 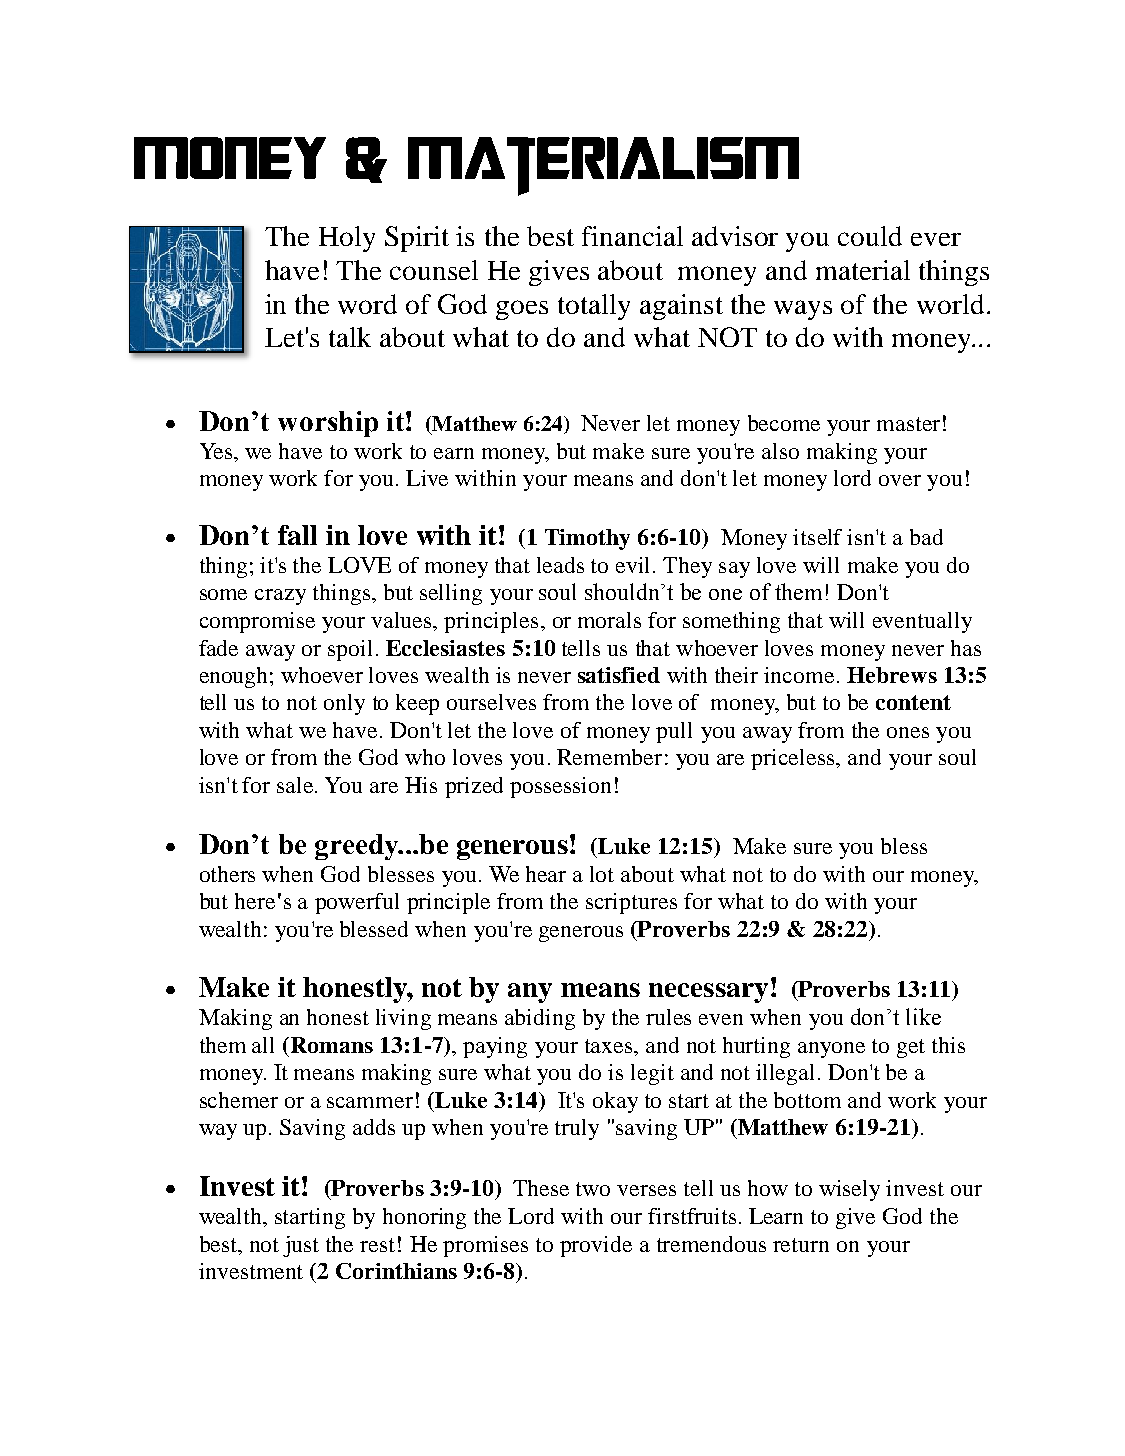 I want to click on could, so click(x=870, y=236).
